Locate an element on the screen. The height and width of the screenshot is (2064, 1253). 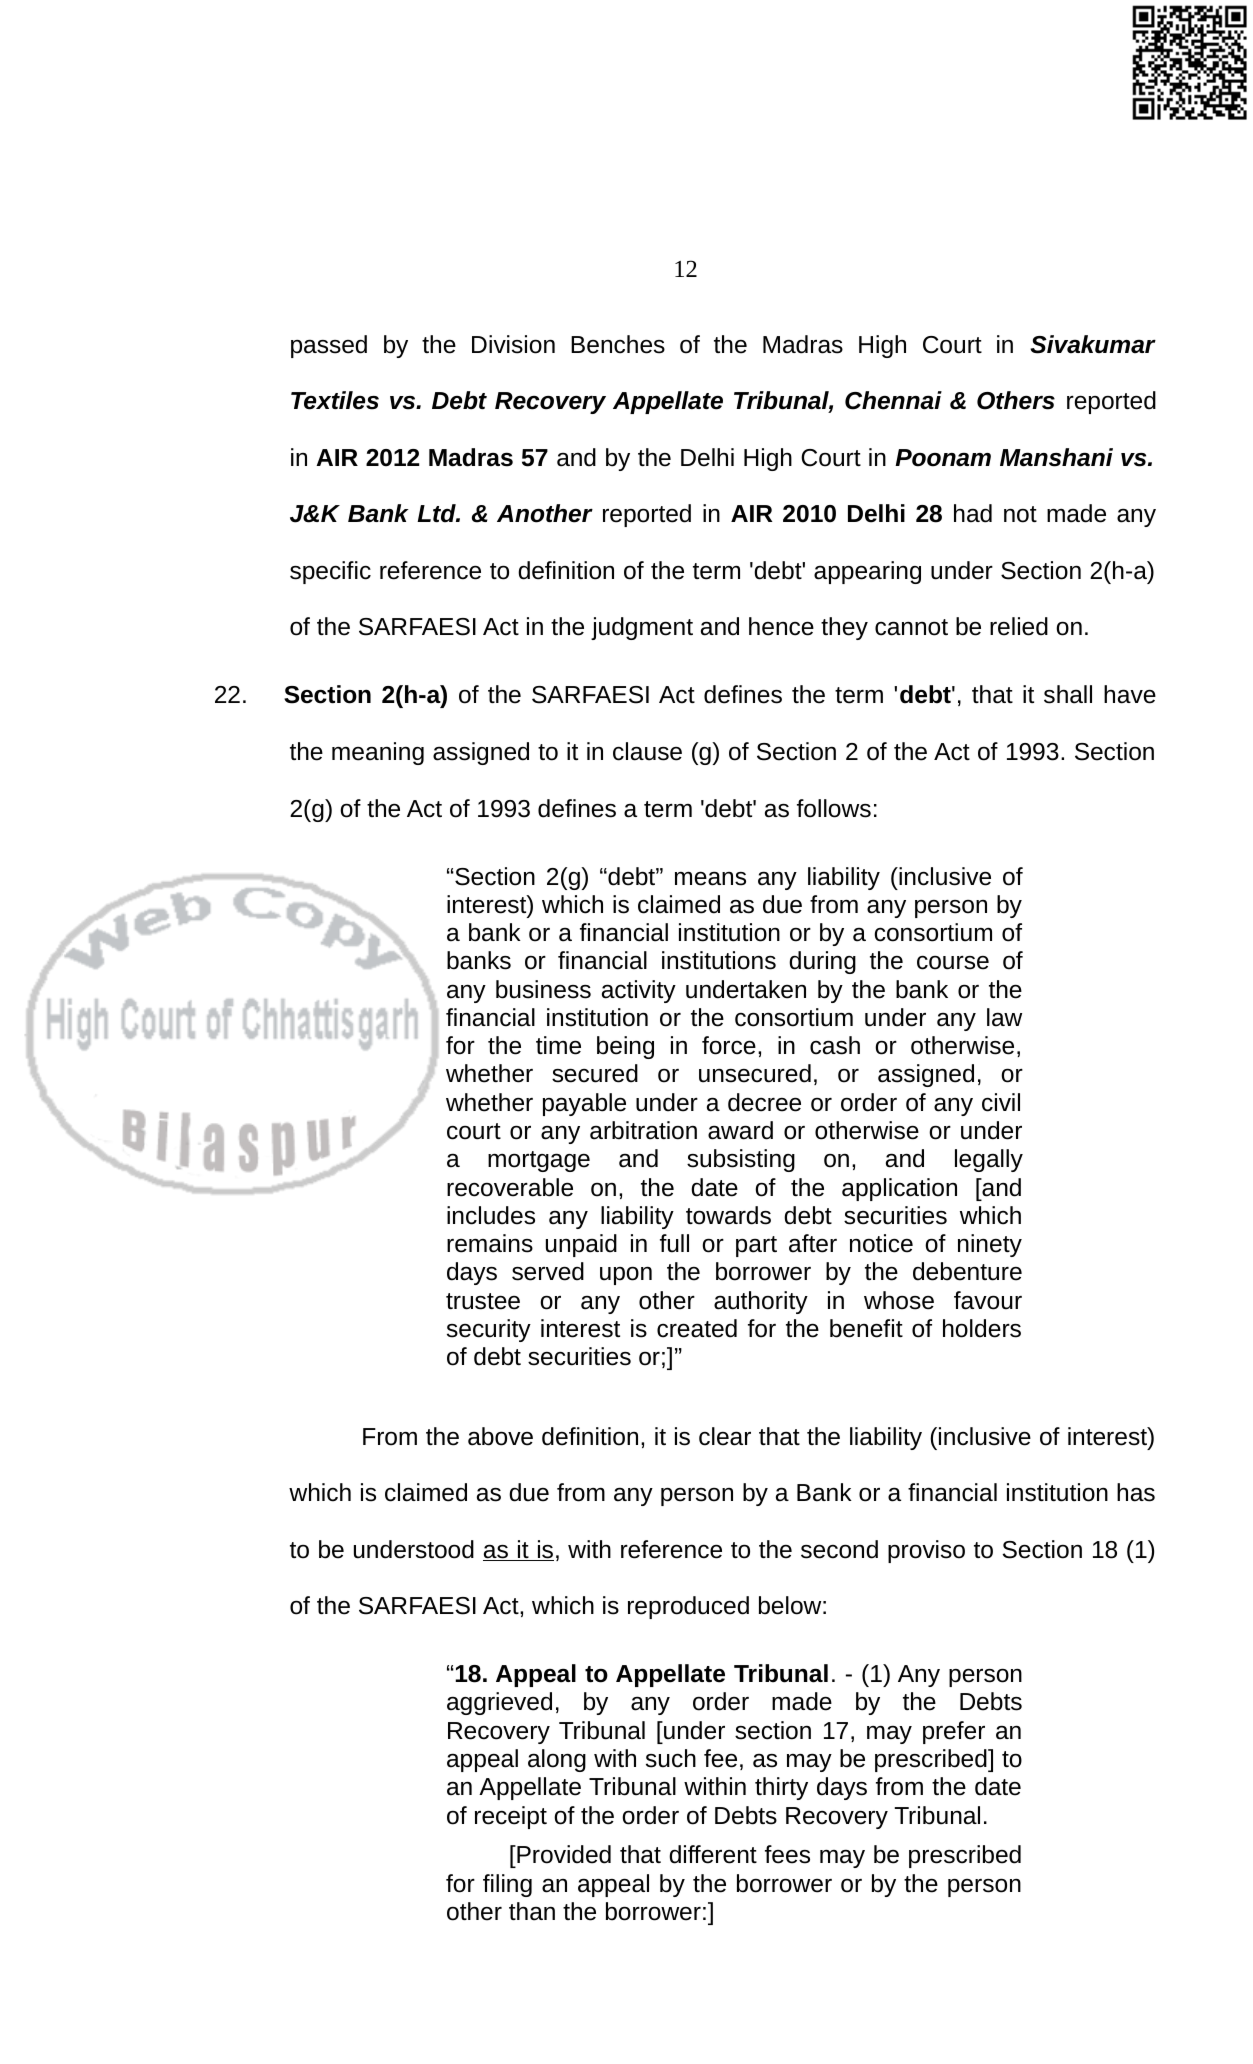
Textiles is located at coordinates (335, 400).
